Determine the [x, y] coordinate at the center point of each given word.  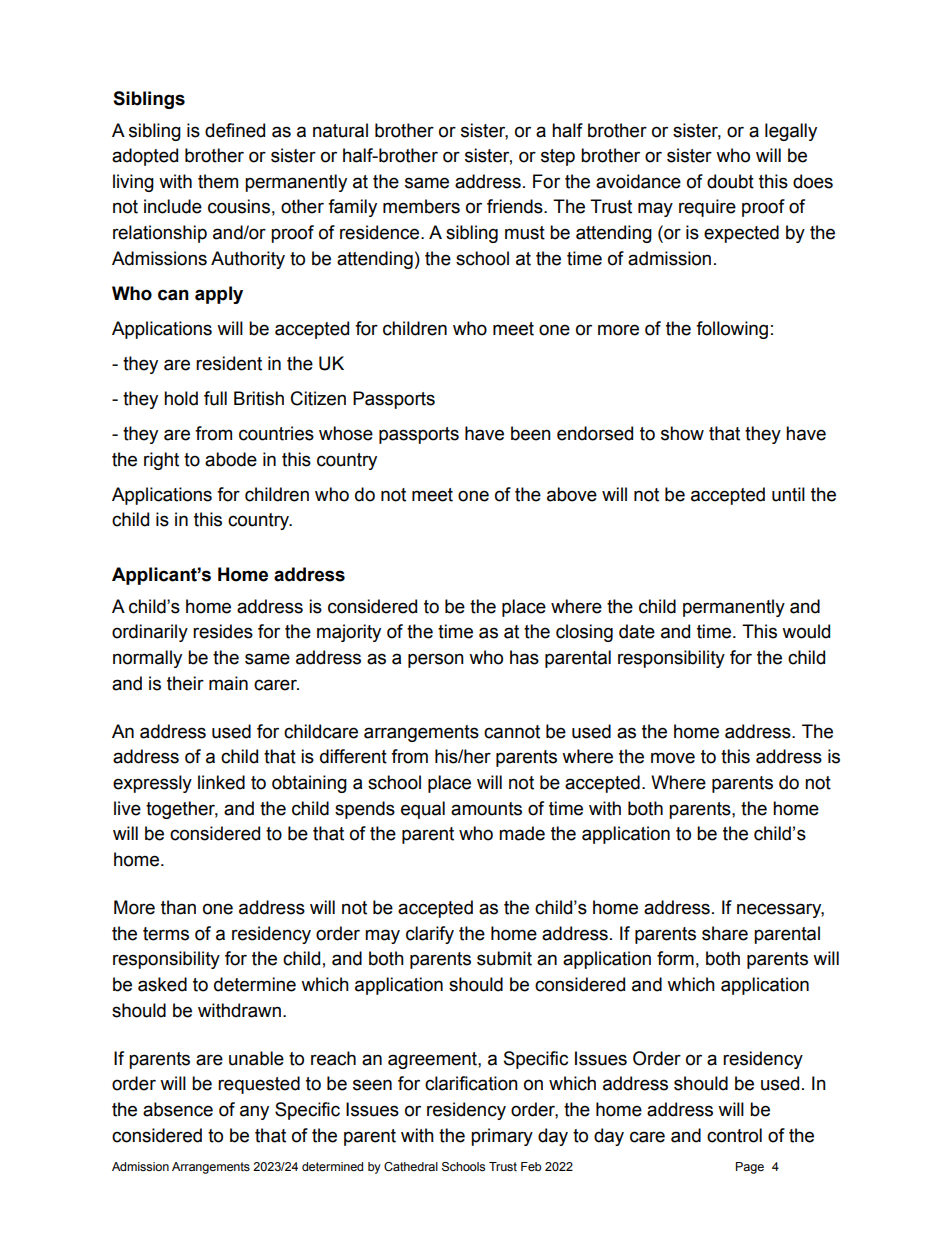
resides [223, 631]
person [436, 660]
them [218, 181]
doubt [730, 181]
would [806, 631]
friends [516, 206]
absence [178, 1109]
